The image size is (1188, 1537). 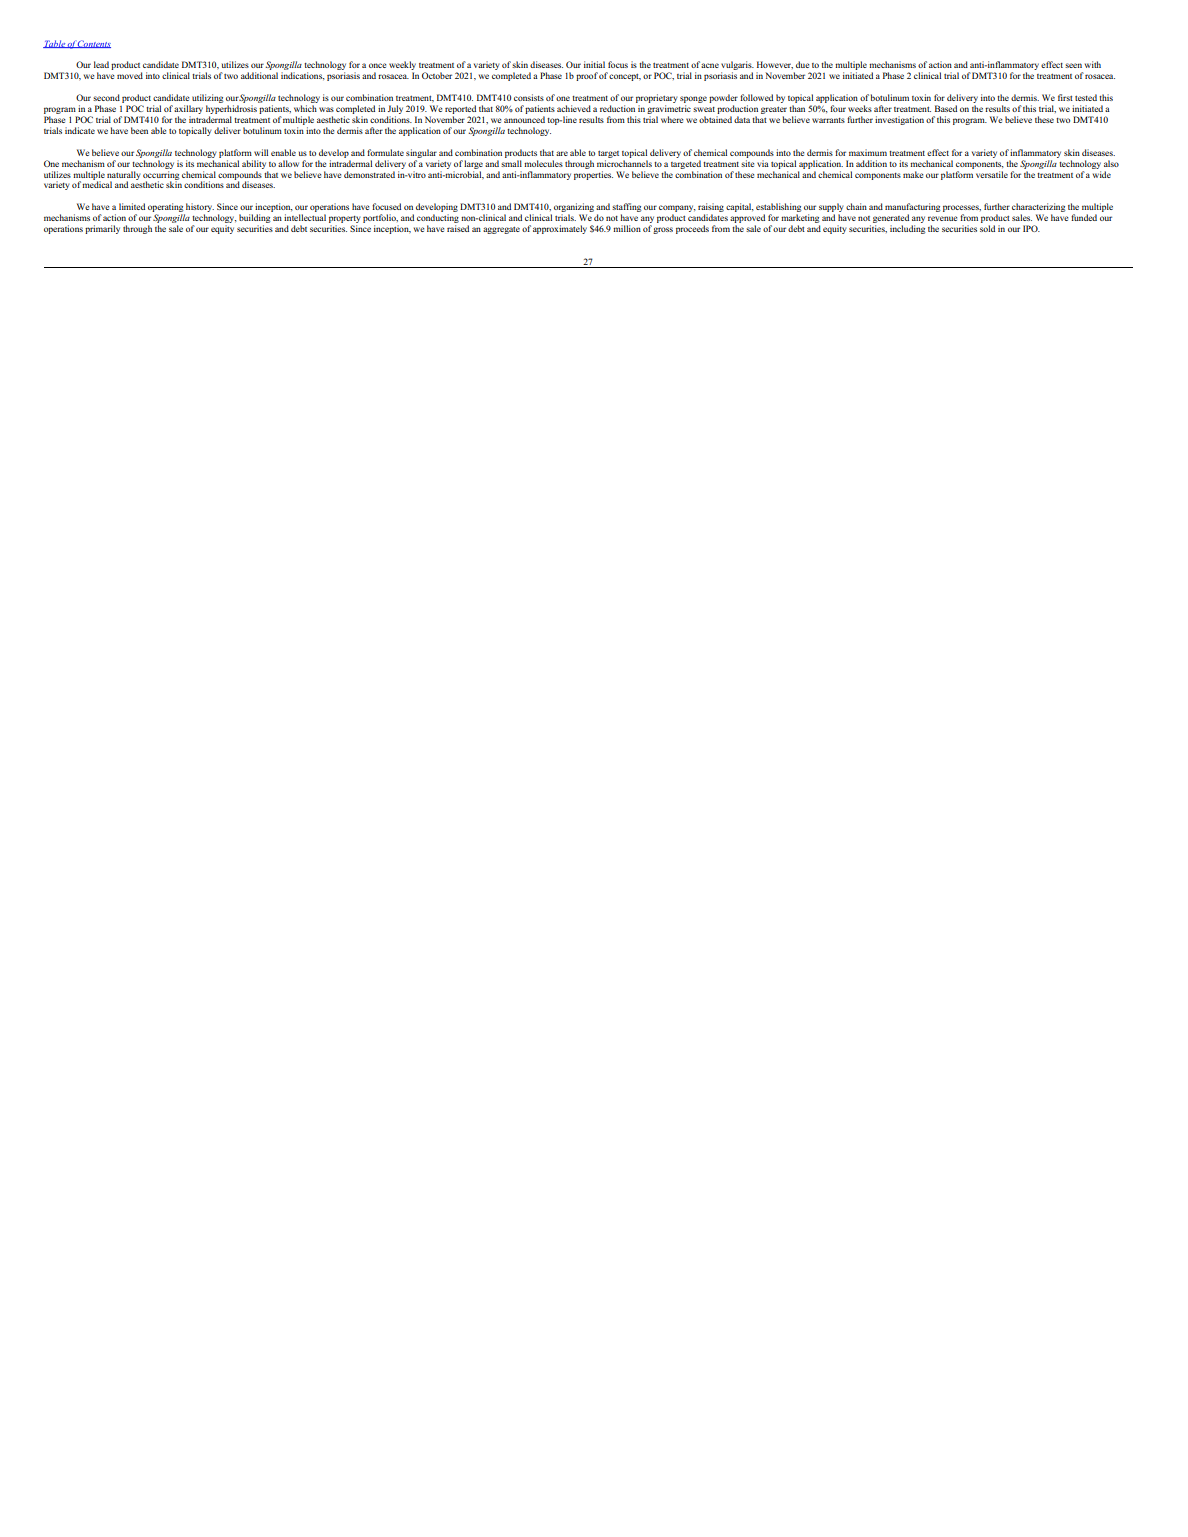 What do you see at coordinates (529, 97) in the document?
I see `consists` at bounding box center [529, 97].
